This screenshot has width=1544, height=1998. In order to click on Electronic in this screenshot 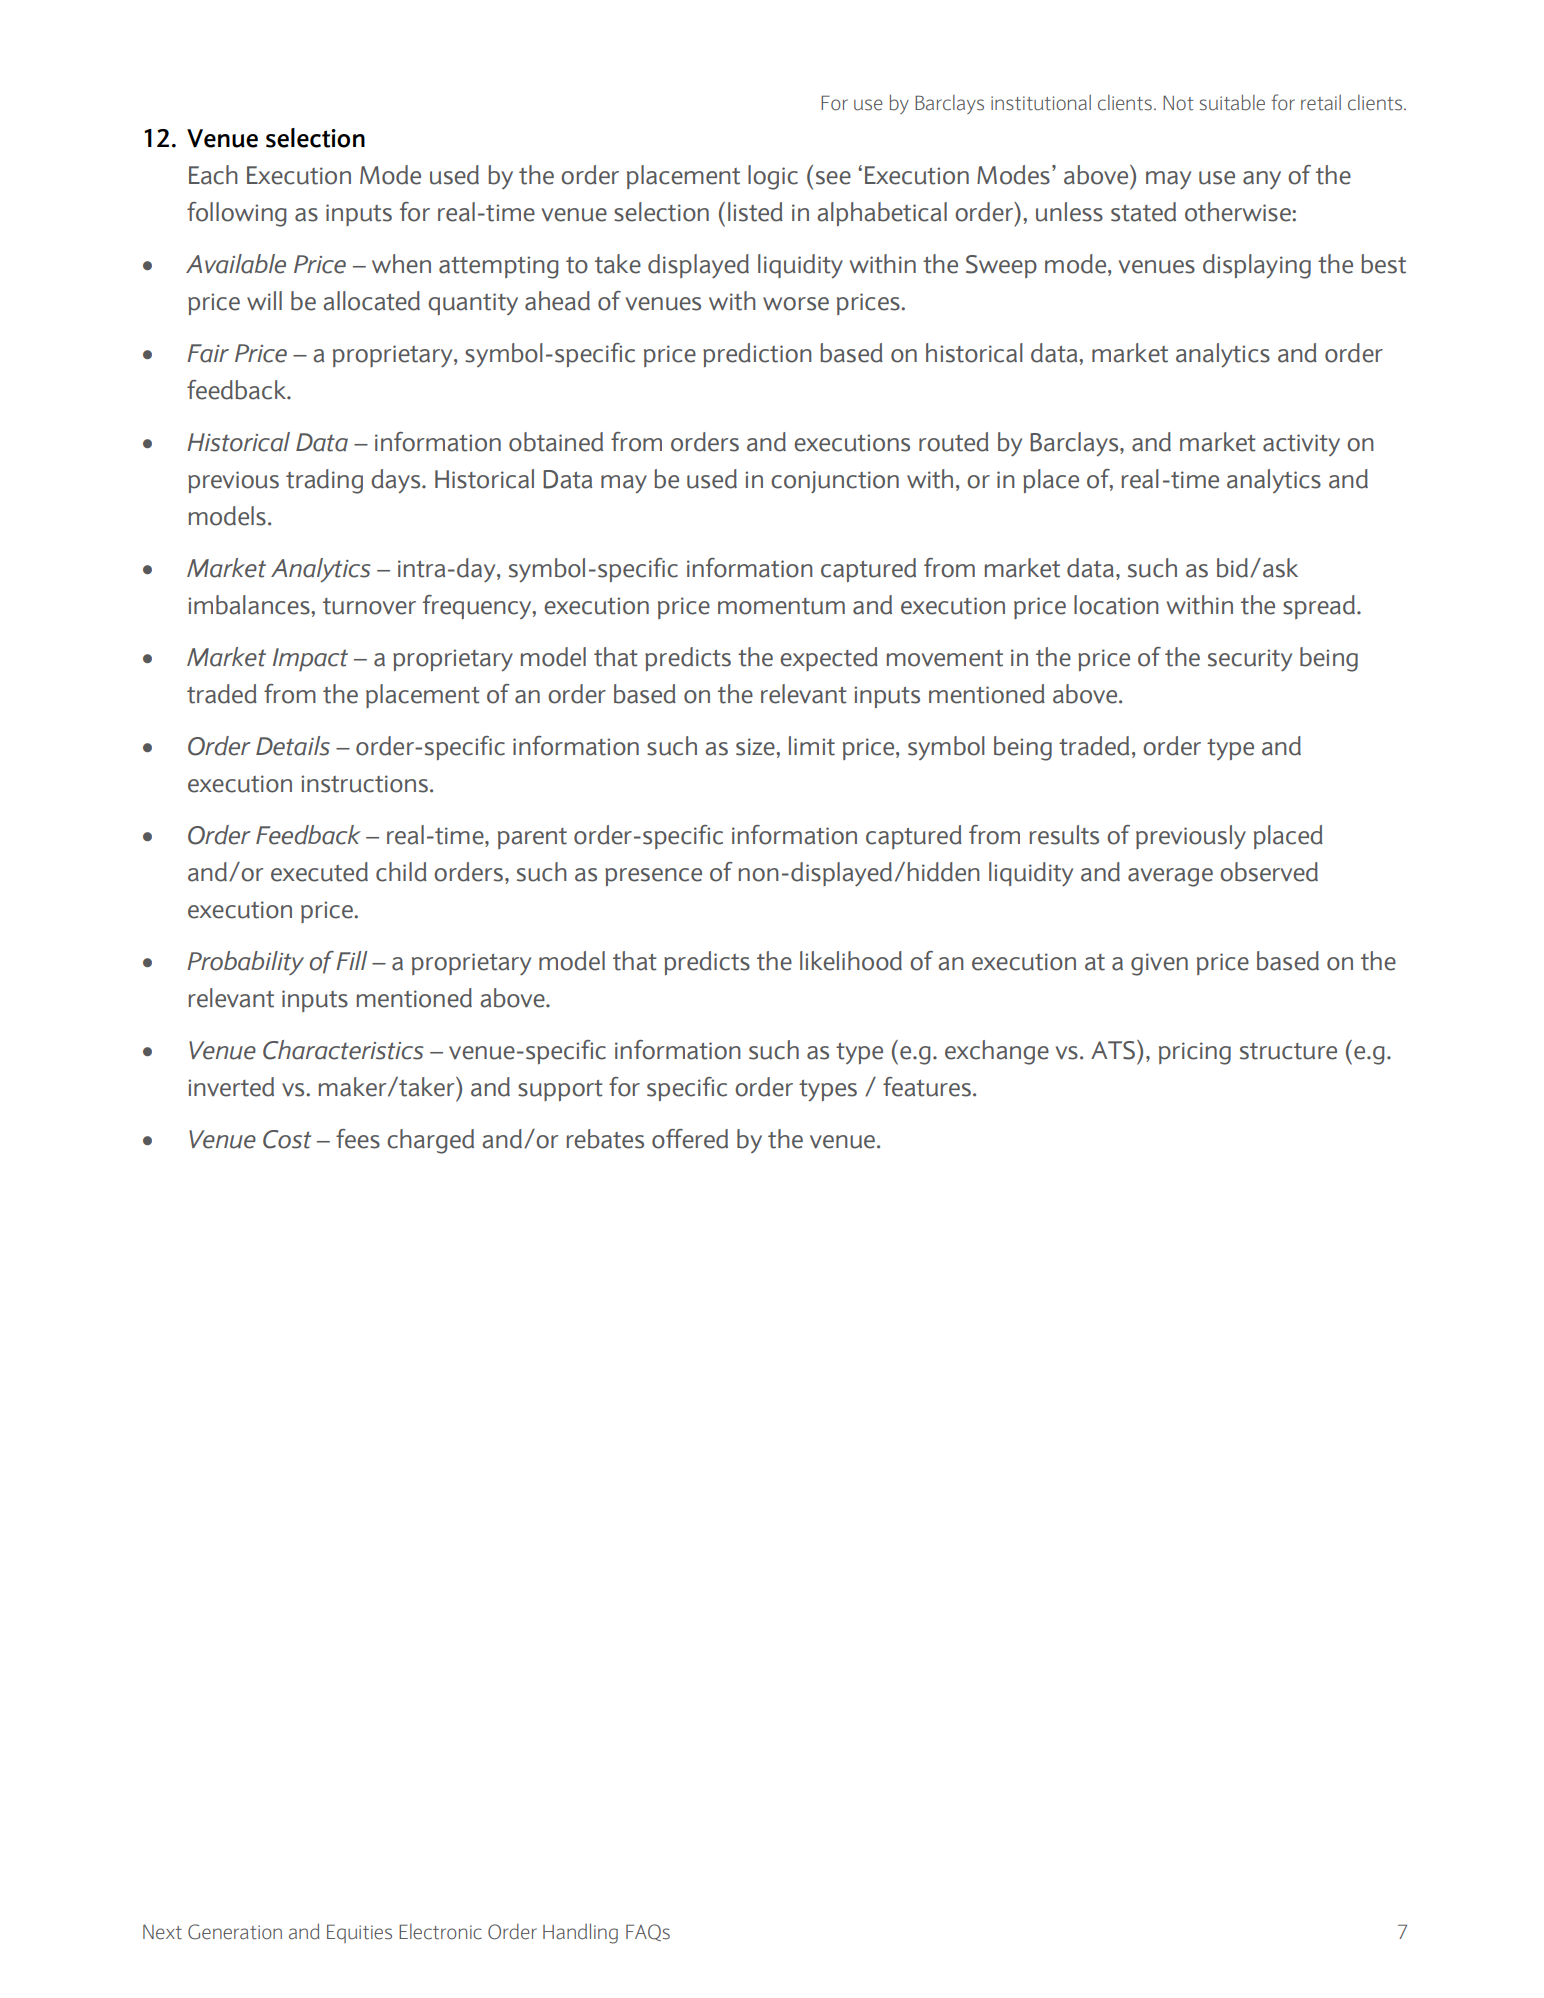, I will do `click(440, 1932)`.
